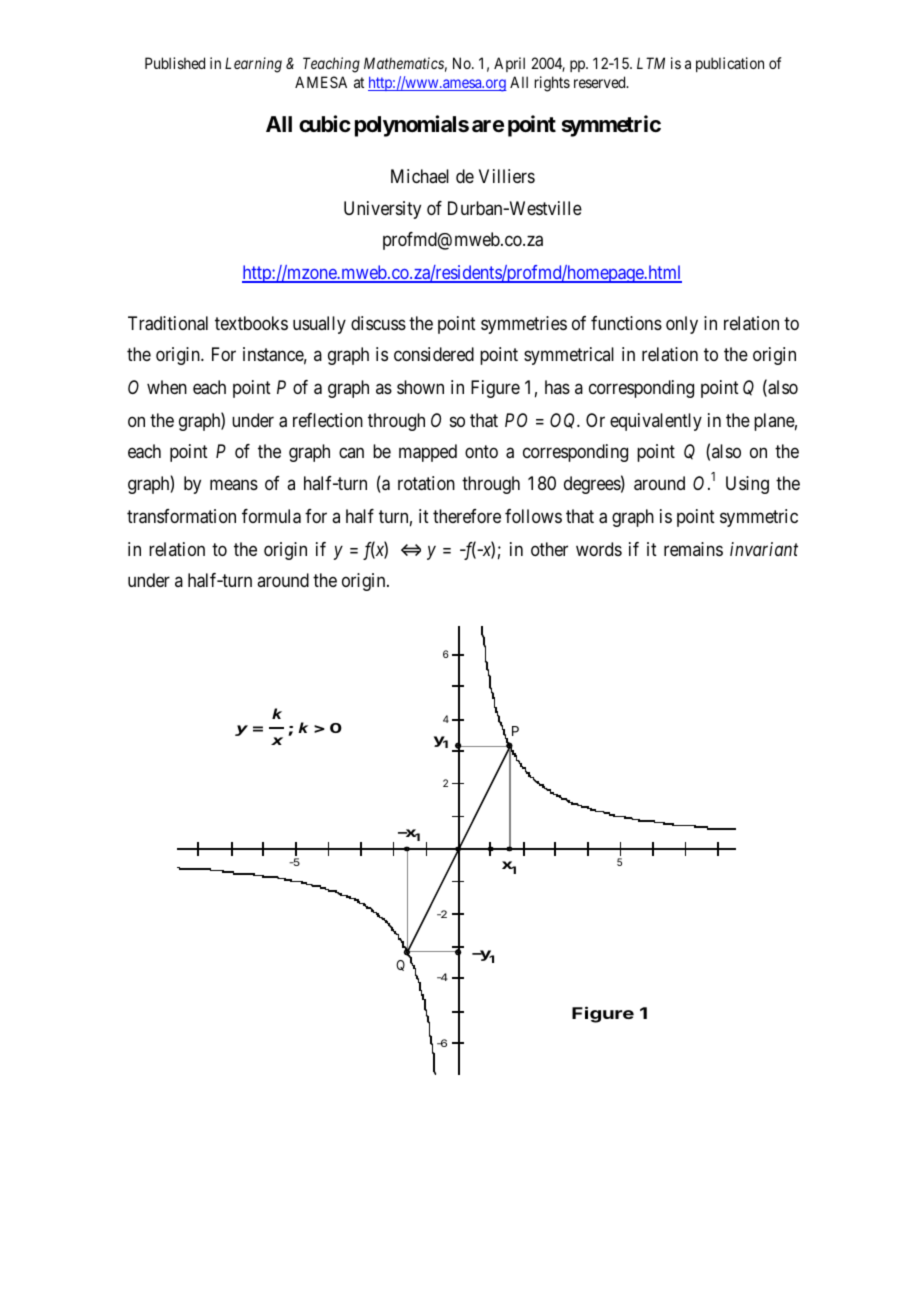 This screenshot has width=924, height=1308. I want to click on University, so click(382, 210).
